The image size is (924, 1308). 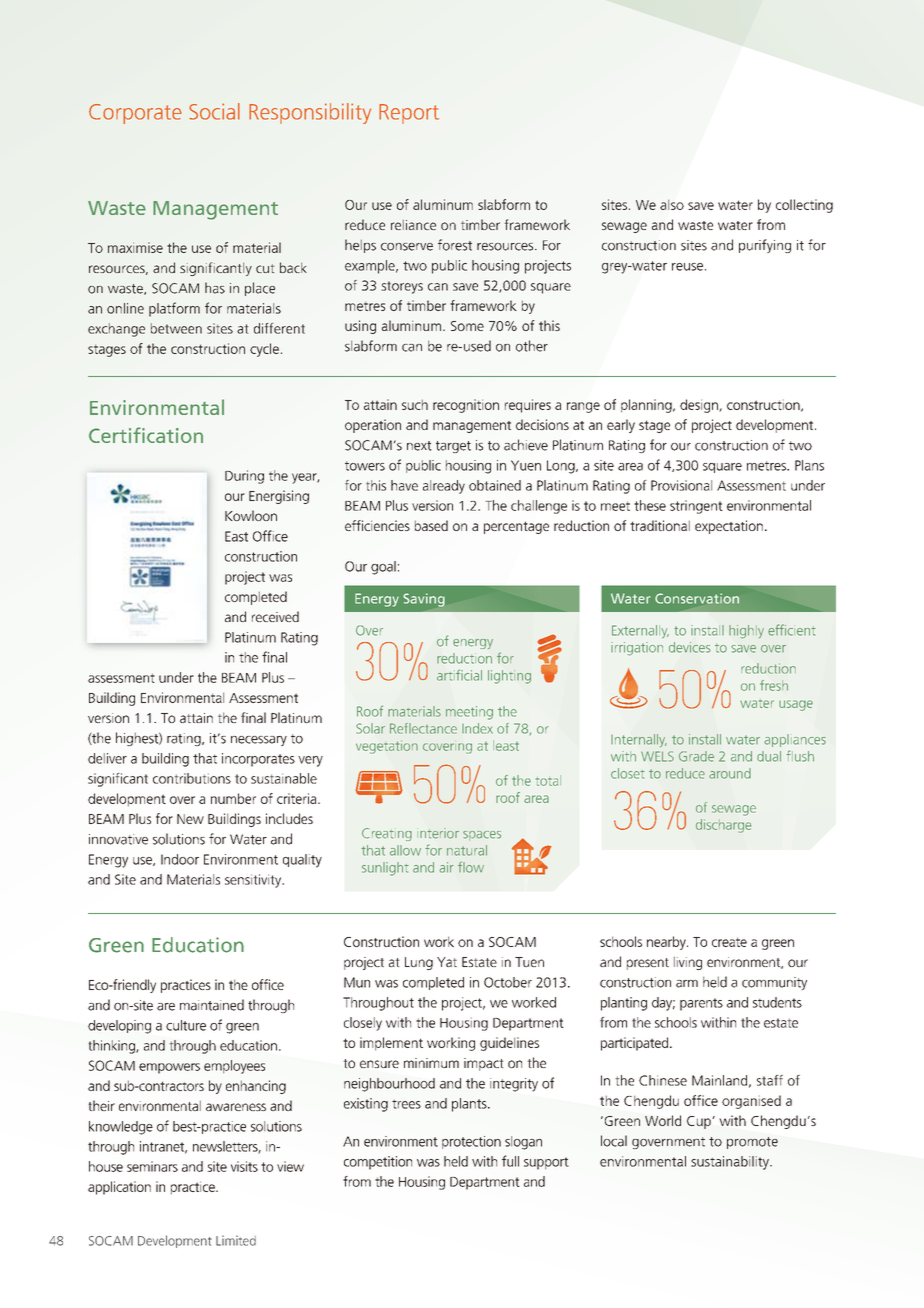 I want to click on During, so click(x=244, y=477).
